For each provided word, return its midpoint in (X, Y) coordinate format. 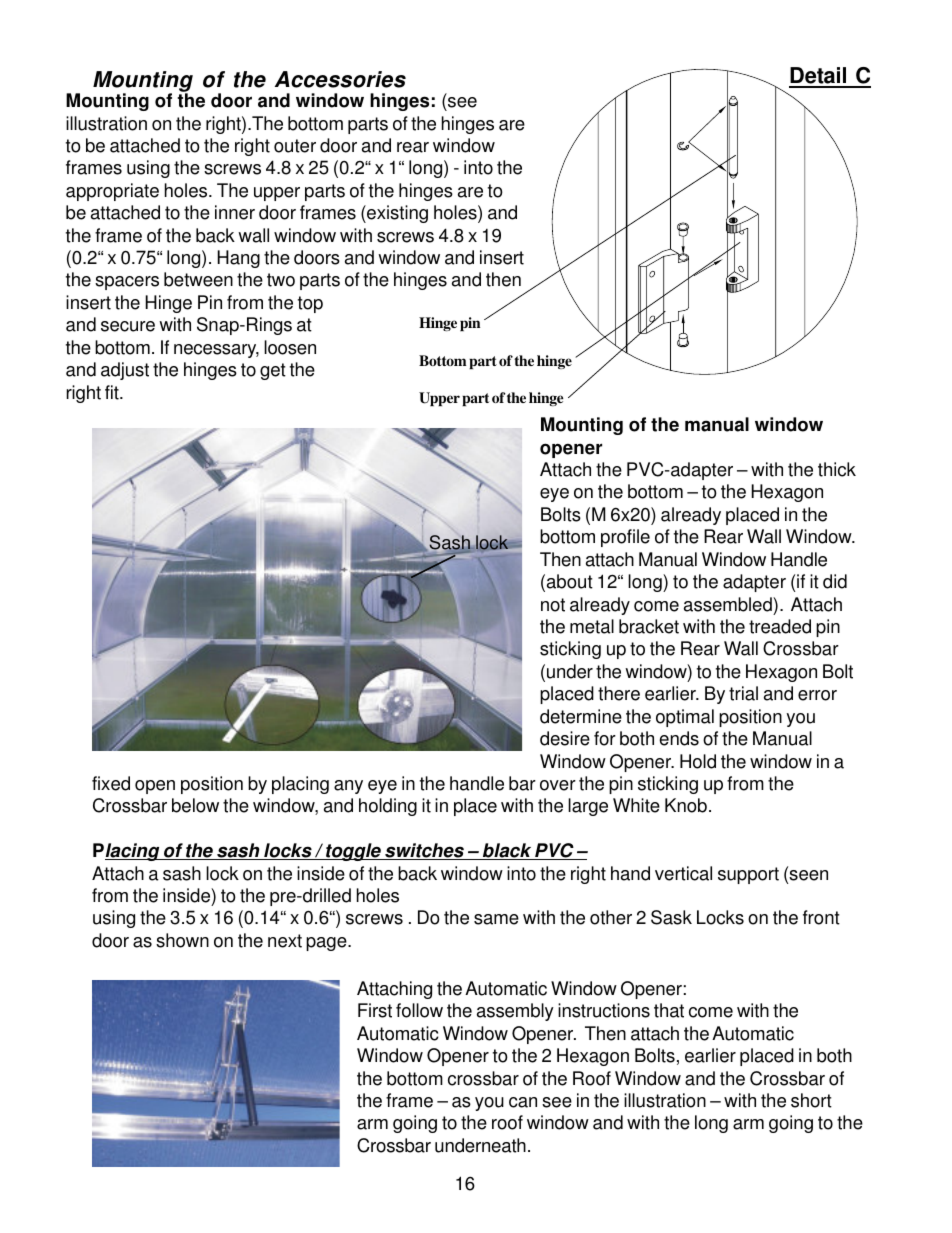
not (553, 605)
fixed (111, 783)
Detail (819, 77)
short (811, 1100)
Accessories (340, 79)
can (523, 1102)
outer (295, 146)
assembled (729, 604)
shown (182, 940)
